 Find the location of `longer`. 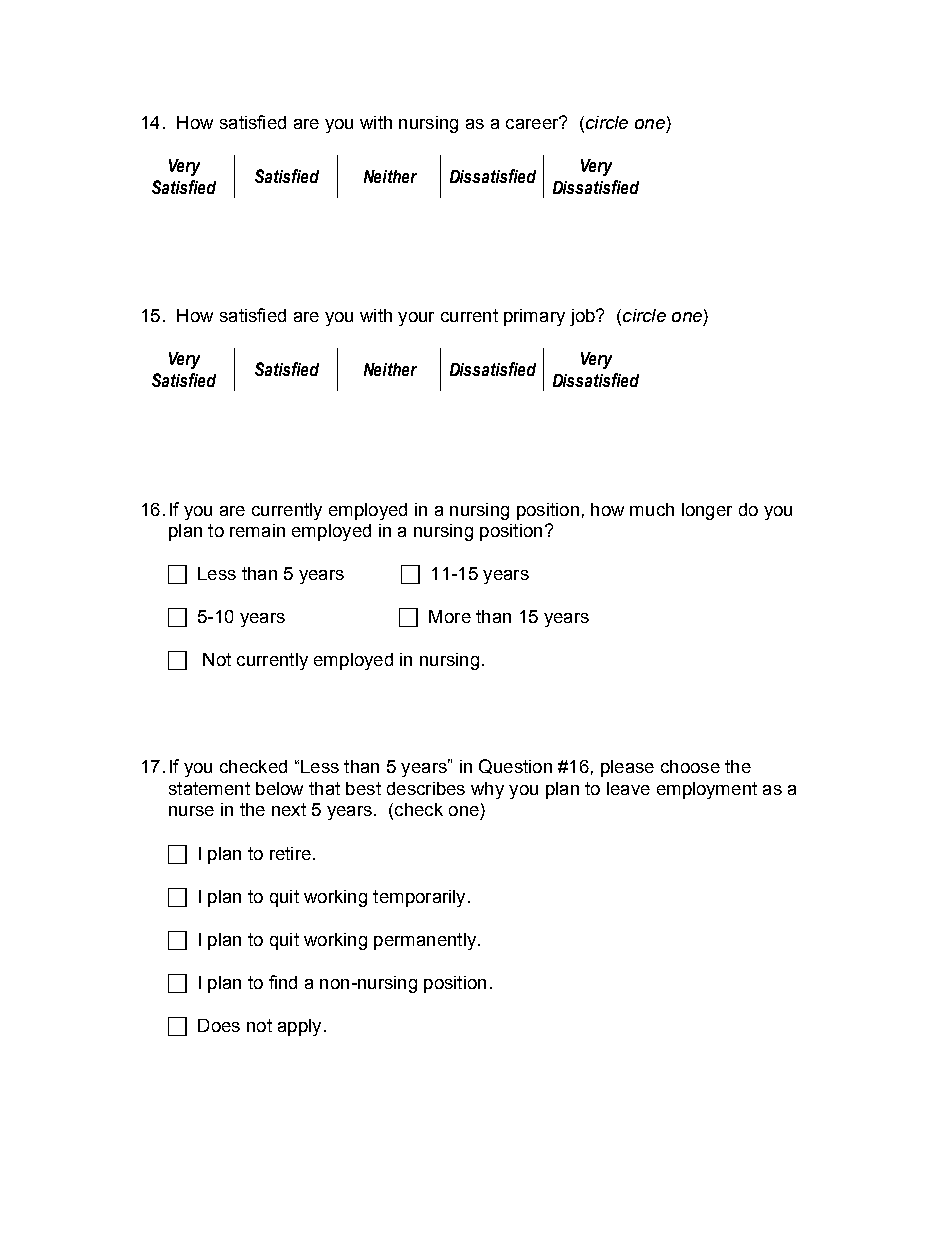

longer is located at coordinates (707, 511).
